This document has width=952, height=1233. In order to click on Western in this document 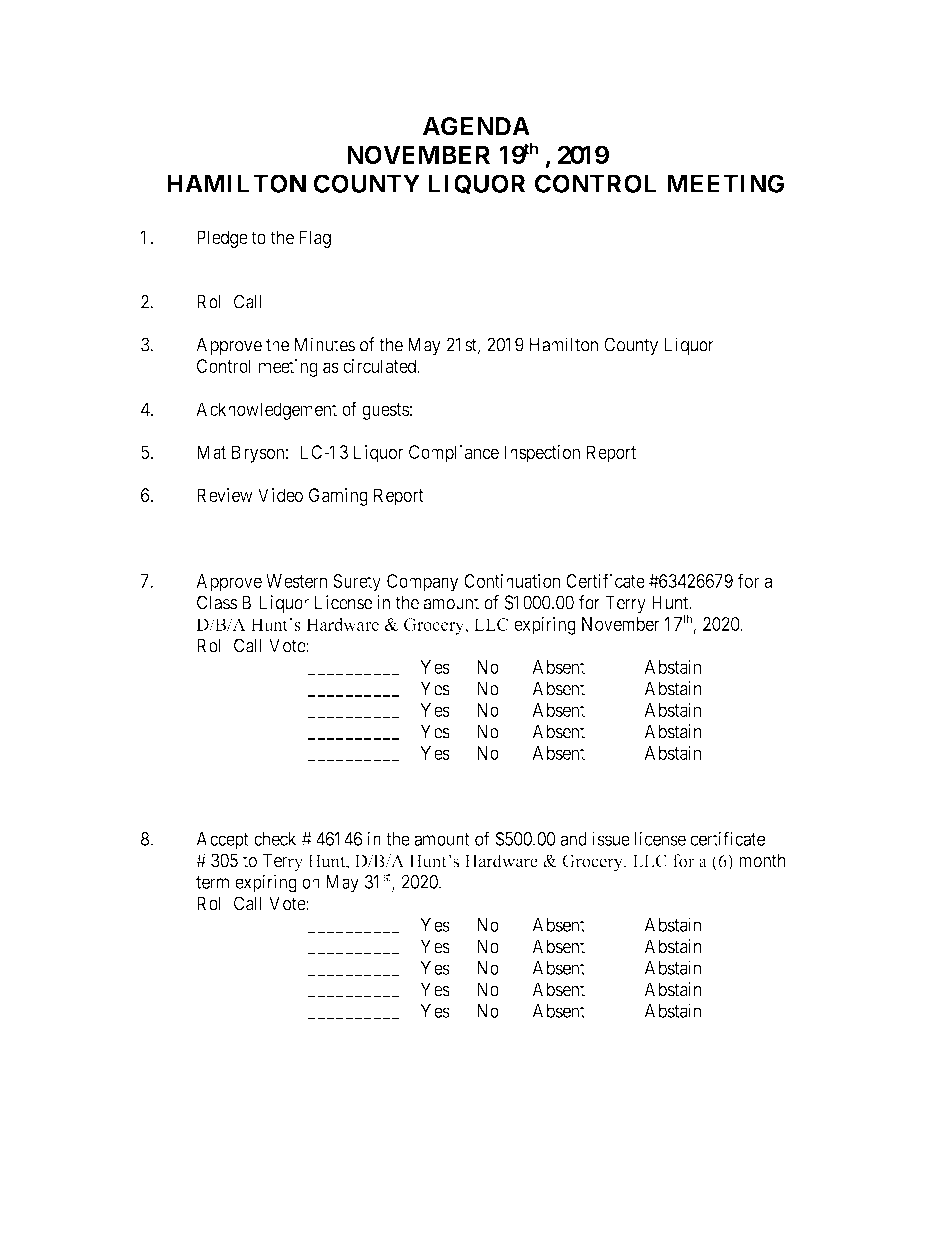, I will do `click(296, 581)`.
